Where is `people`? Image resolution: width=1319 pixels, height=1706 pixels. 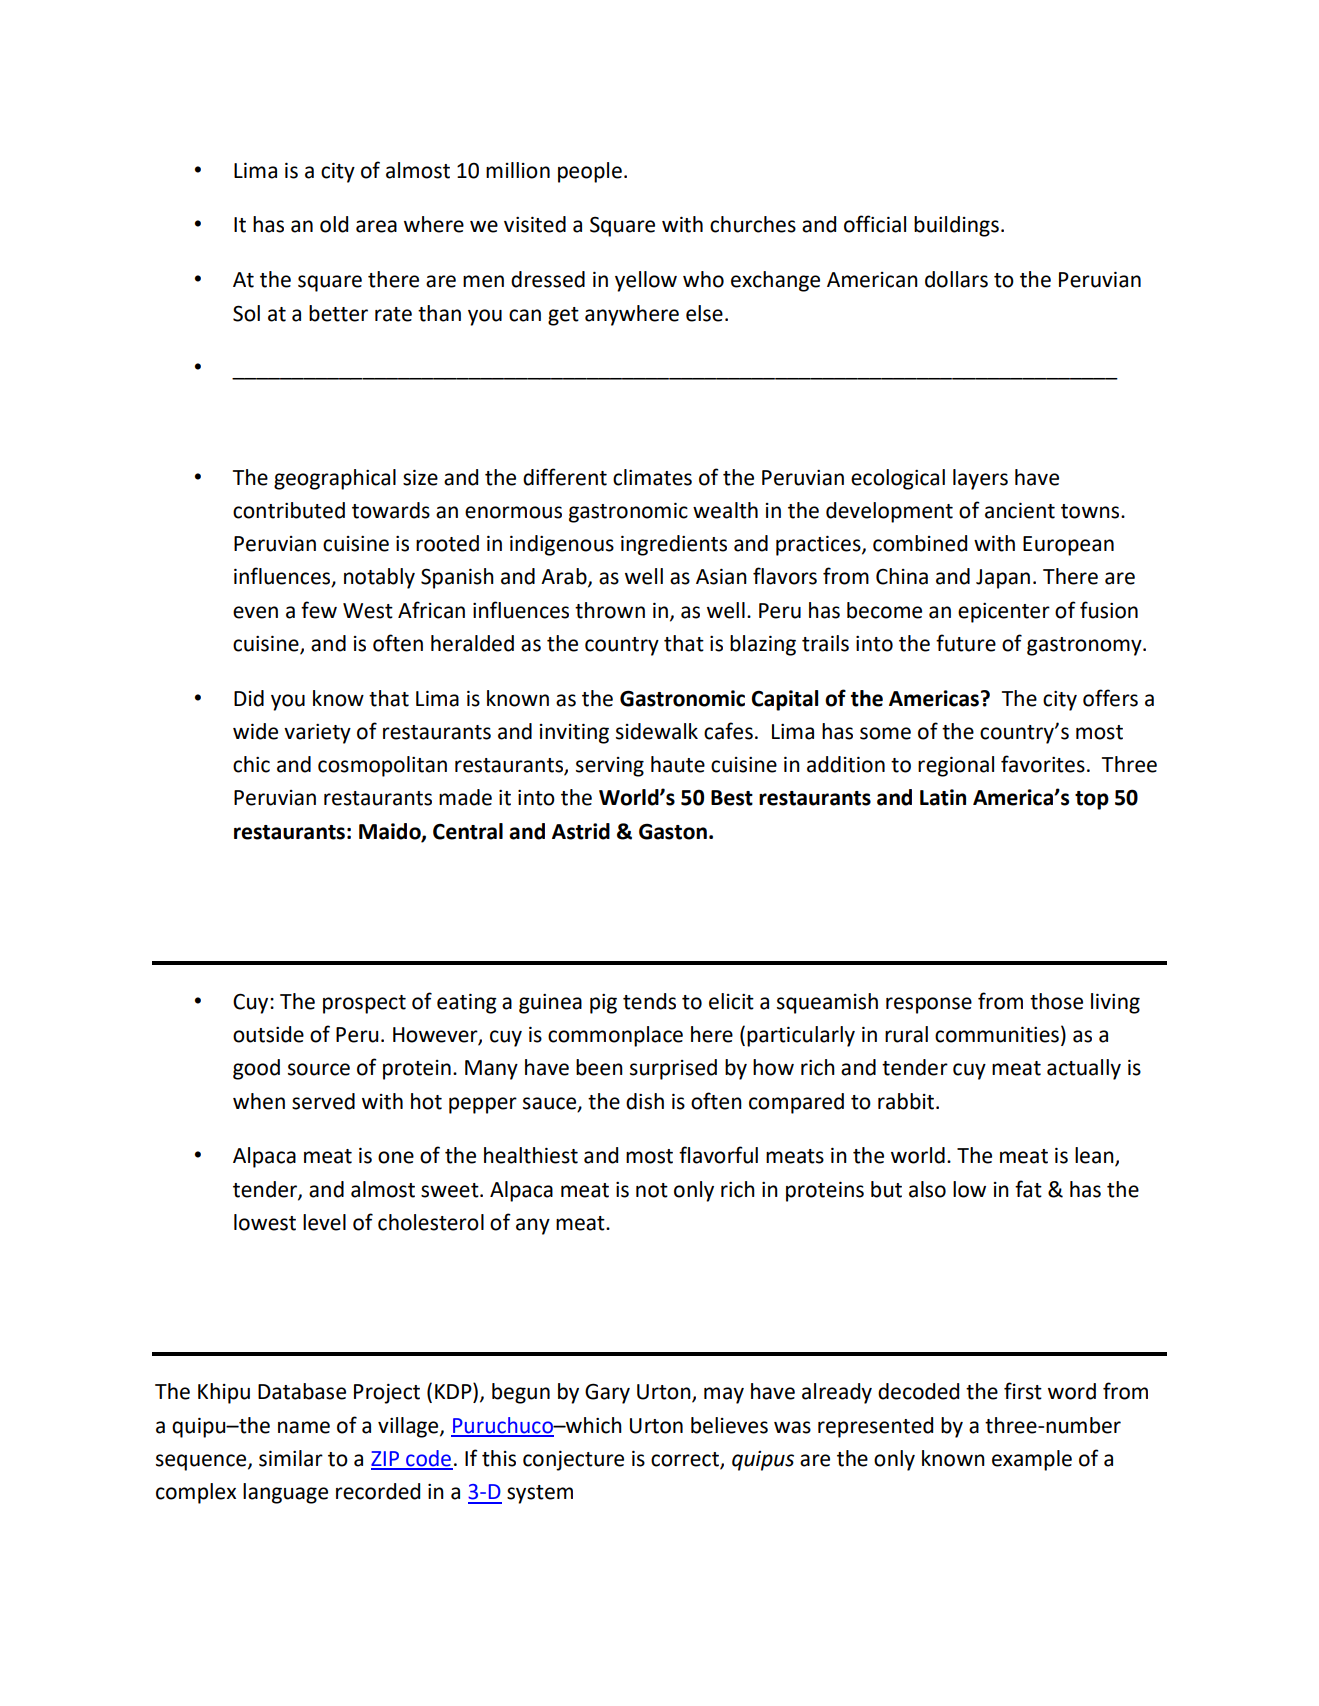 people is located at coordinates (590, 172).
